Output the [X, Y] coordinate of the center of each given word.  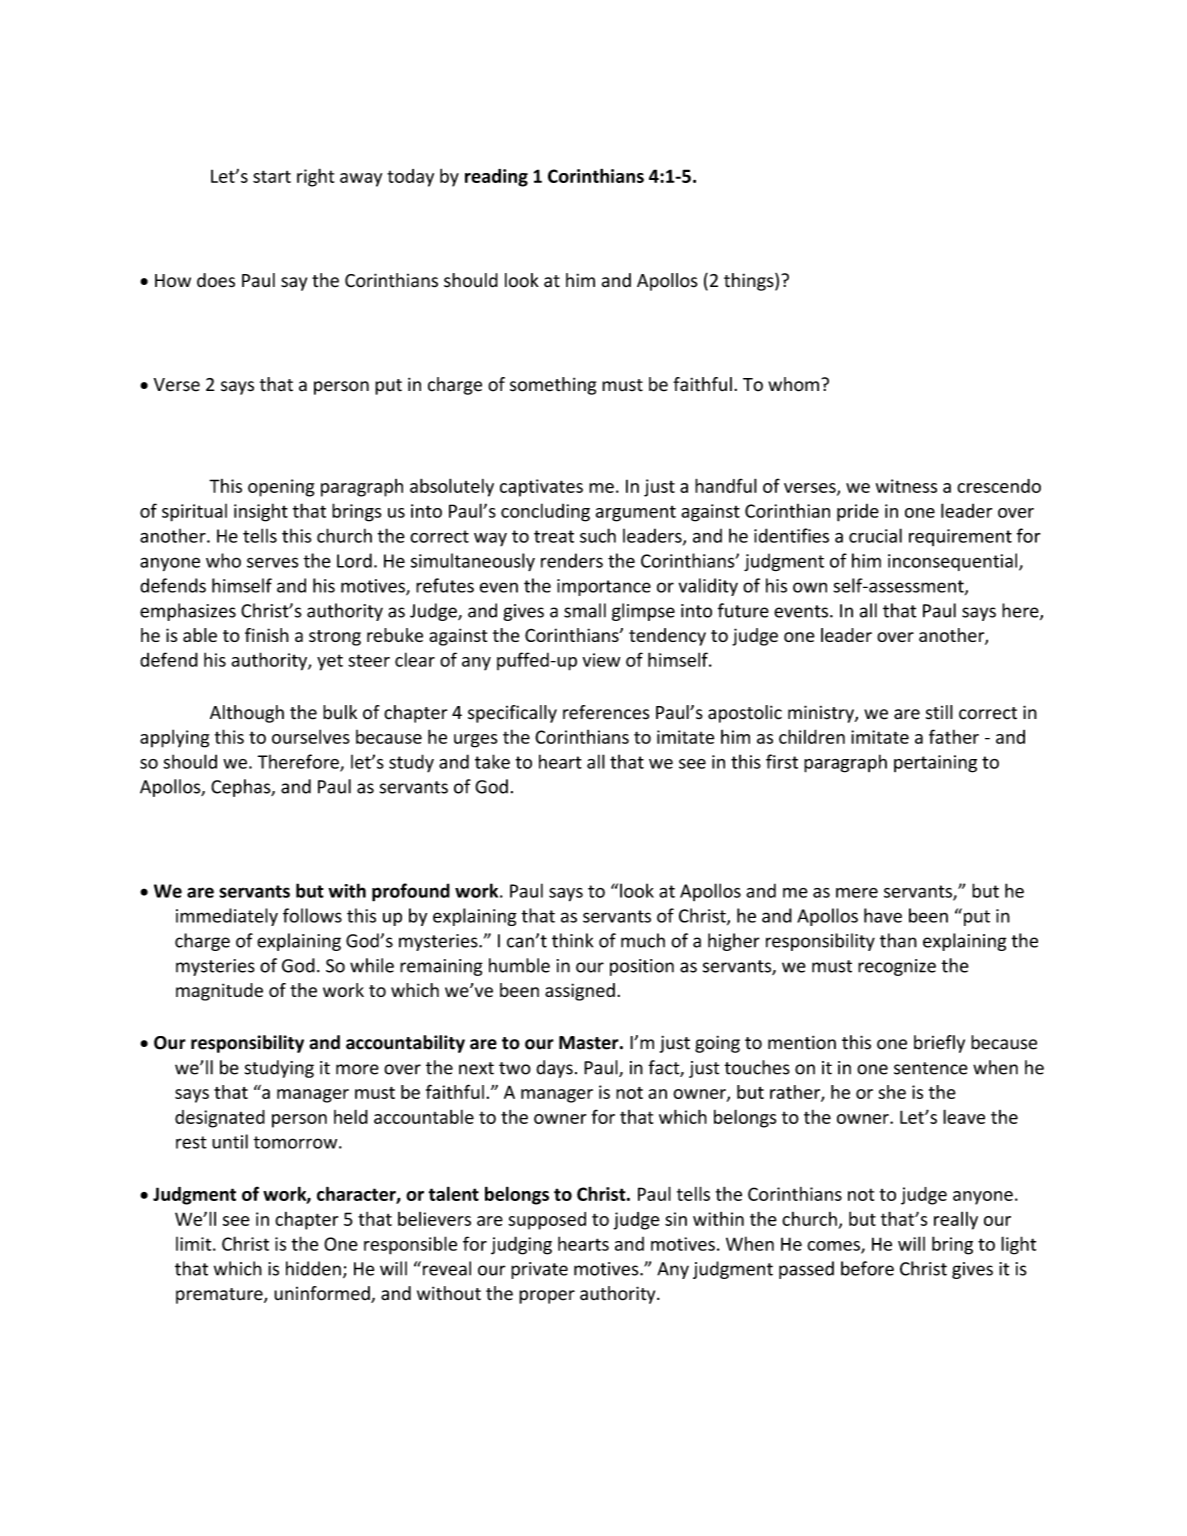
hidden [313, 1268]
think [572, 940]
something [553, 386]
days [554, 1069]
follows [312, 915]
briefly [939, 1044]
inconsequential [954, 562]
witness [906, 486]
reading [496, 178]
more [357, 1069]
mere [857, 893]
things [750, 282]
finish [267, 635]
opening [281, 488]
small [585, 610]
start [272, 176]
